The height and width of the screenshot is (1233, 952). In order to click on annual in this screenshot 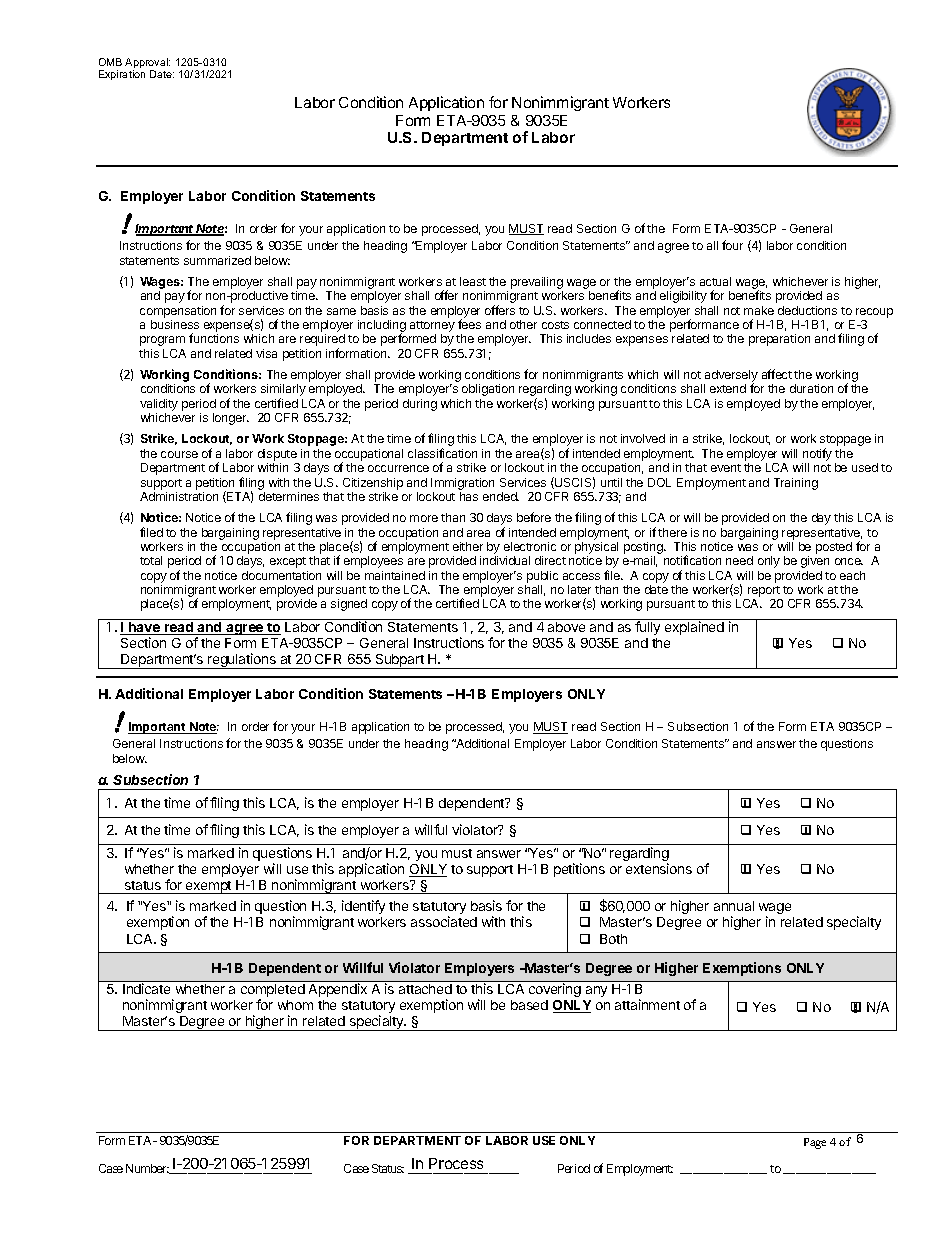, I will do `click(734, 906)`.
